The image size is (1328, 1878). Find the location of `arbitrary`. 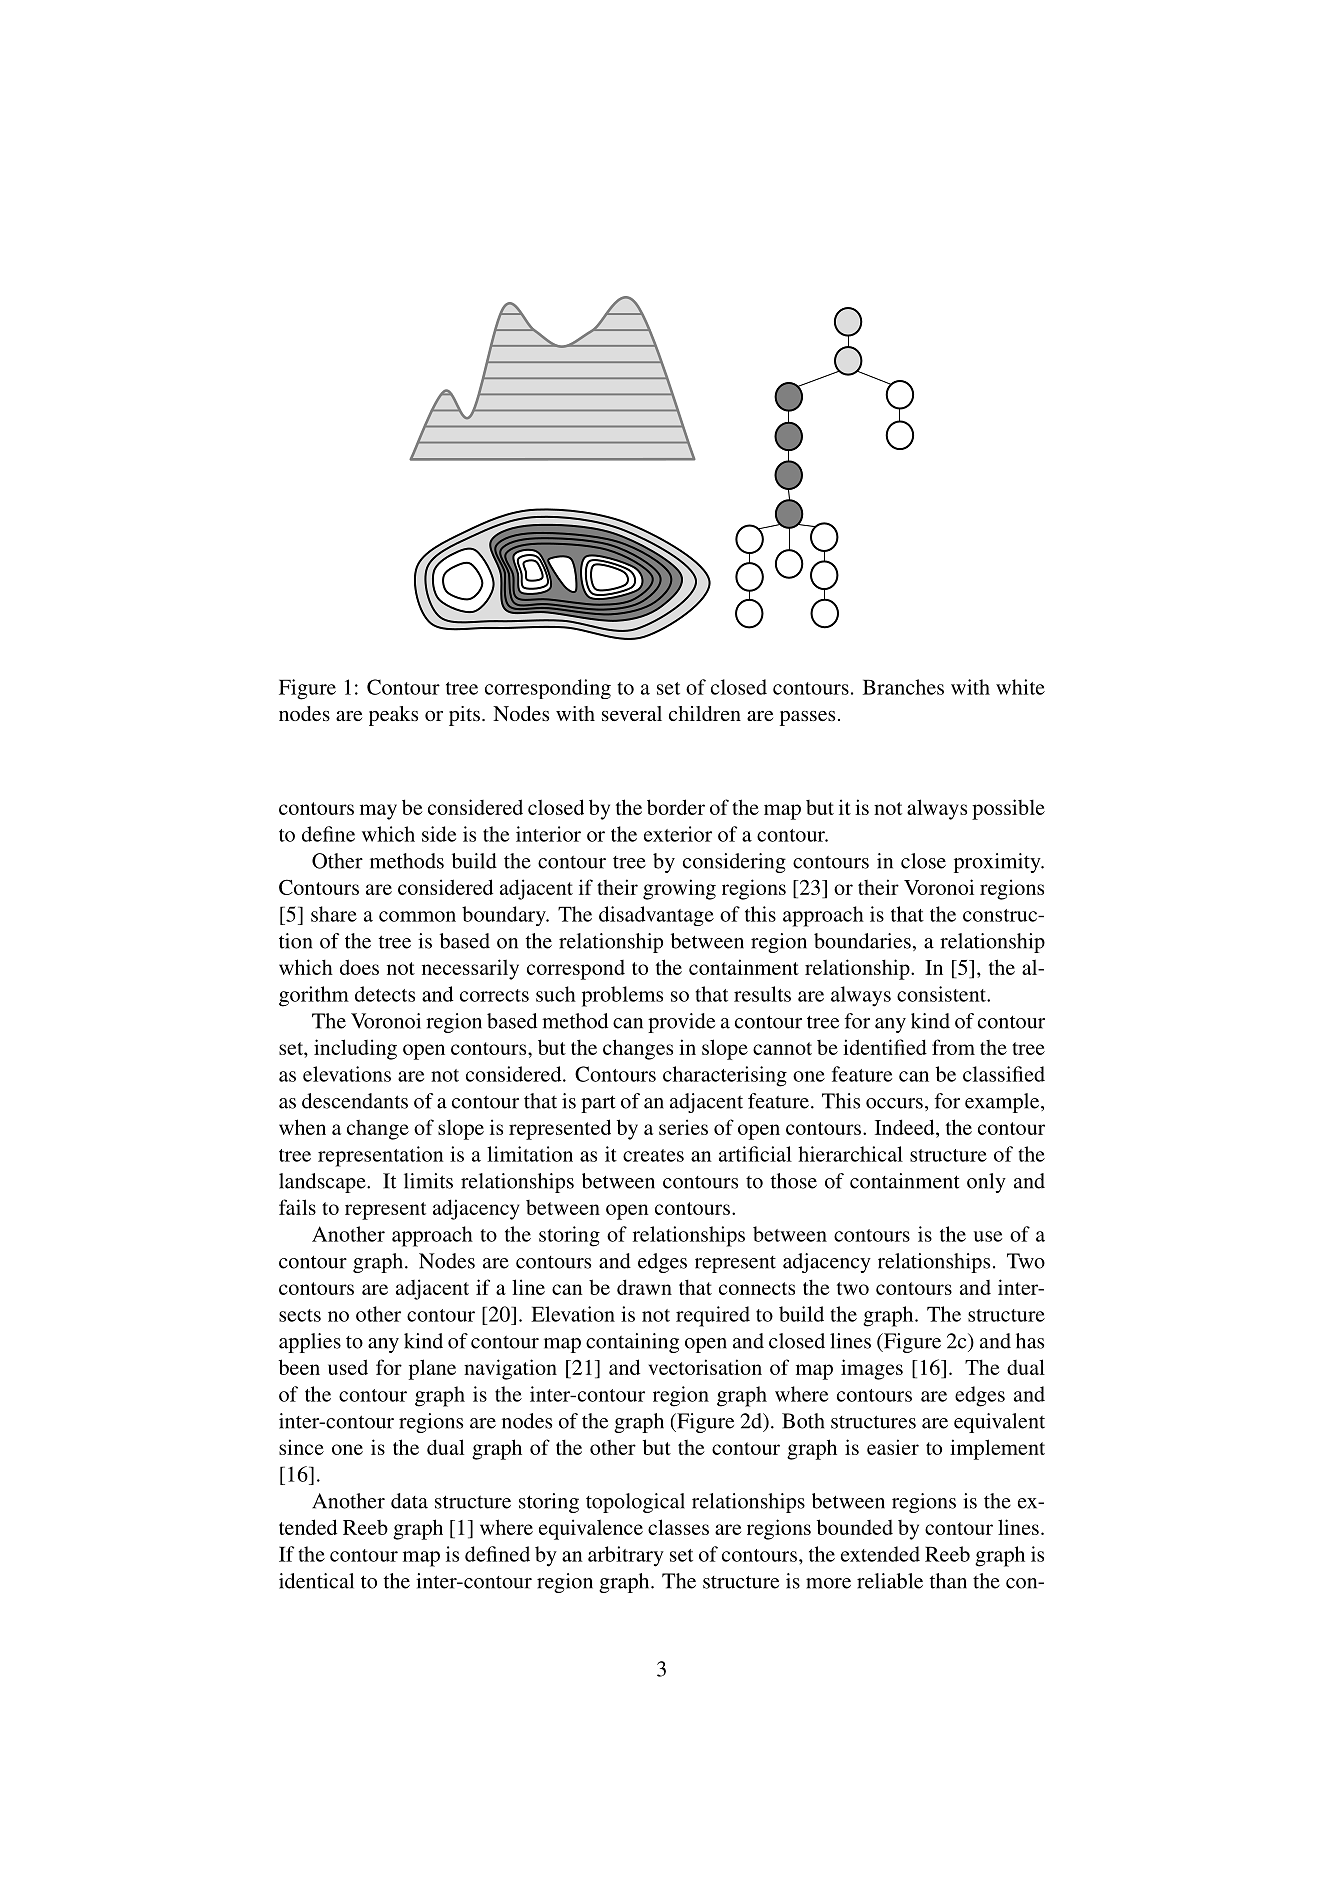

arbitrary is located at coordinates (626, 1556).
